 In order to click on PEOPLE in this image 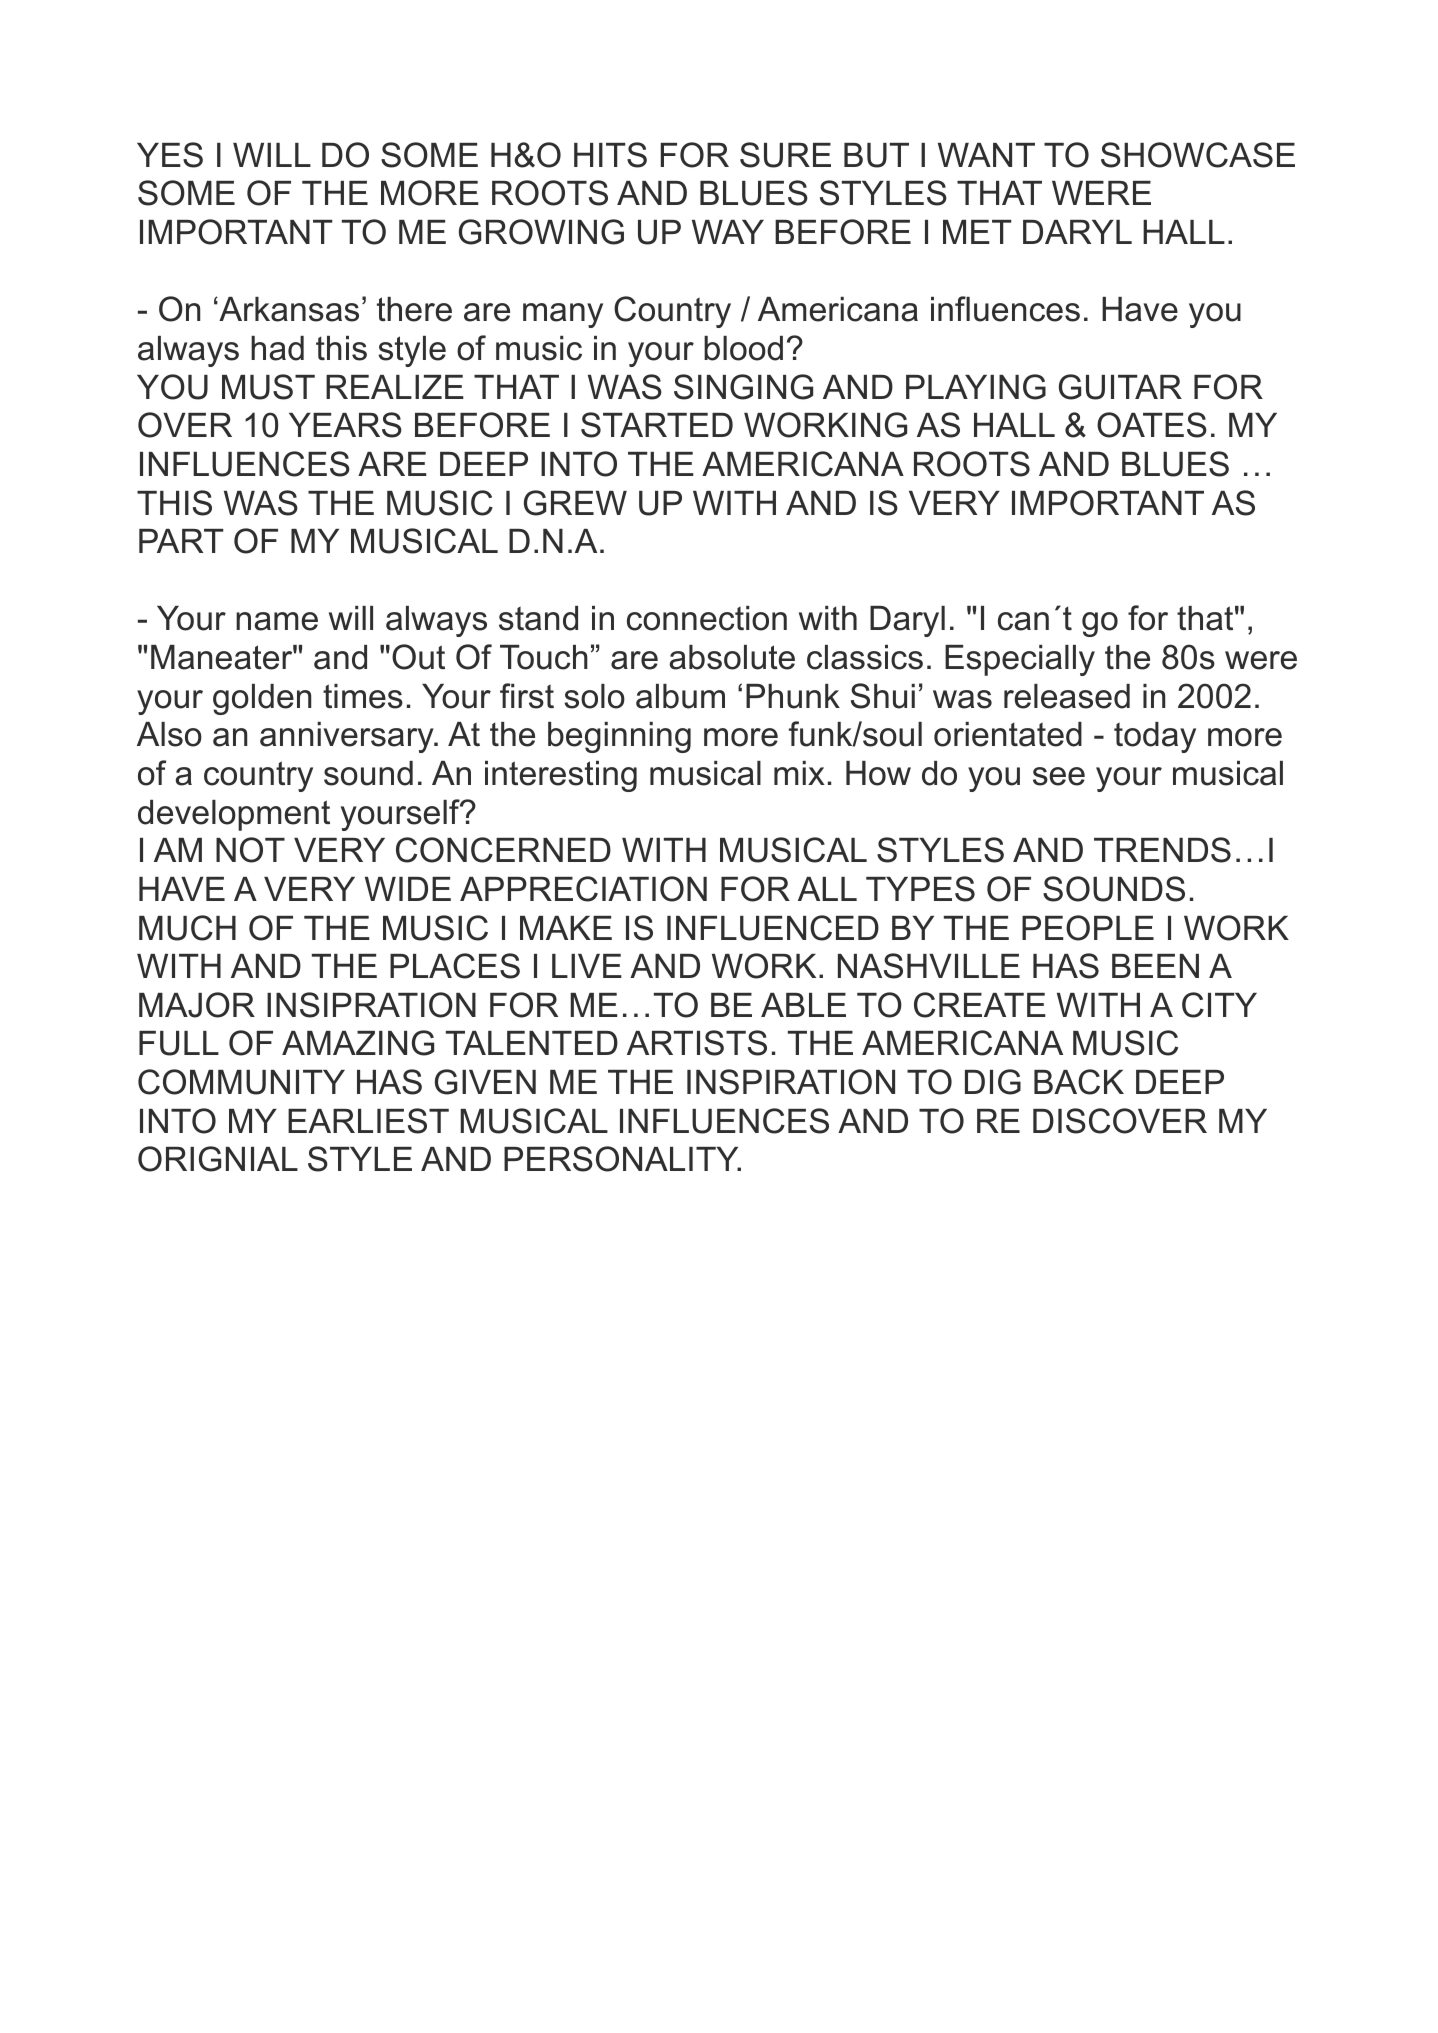, I will do `click(1088, 928)`.
